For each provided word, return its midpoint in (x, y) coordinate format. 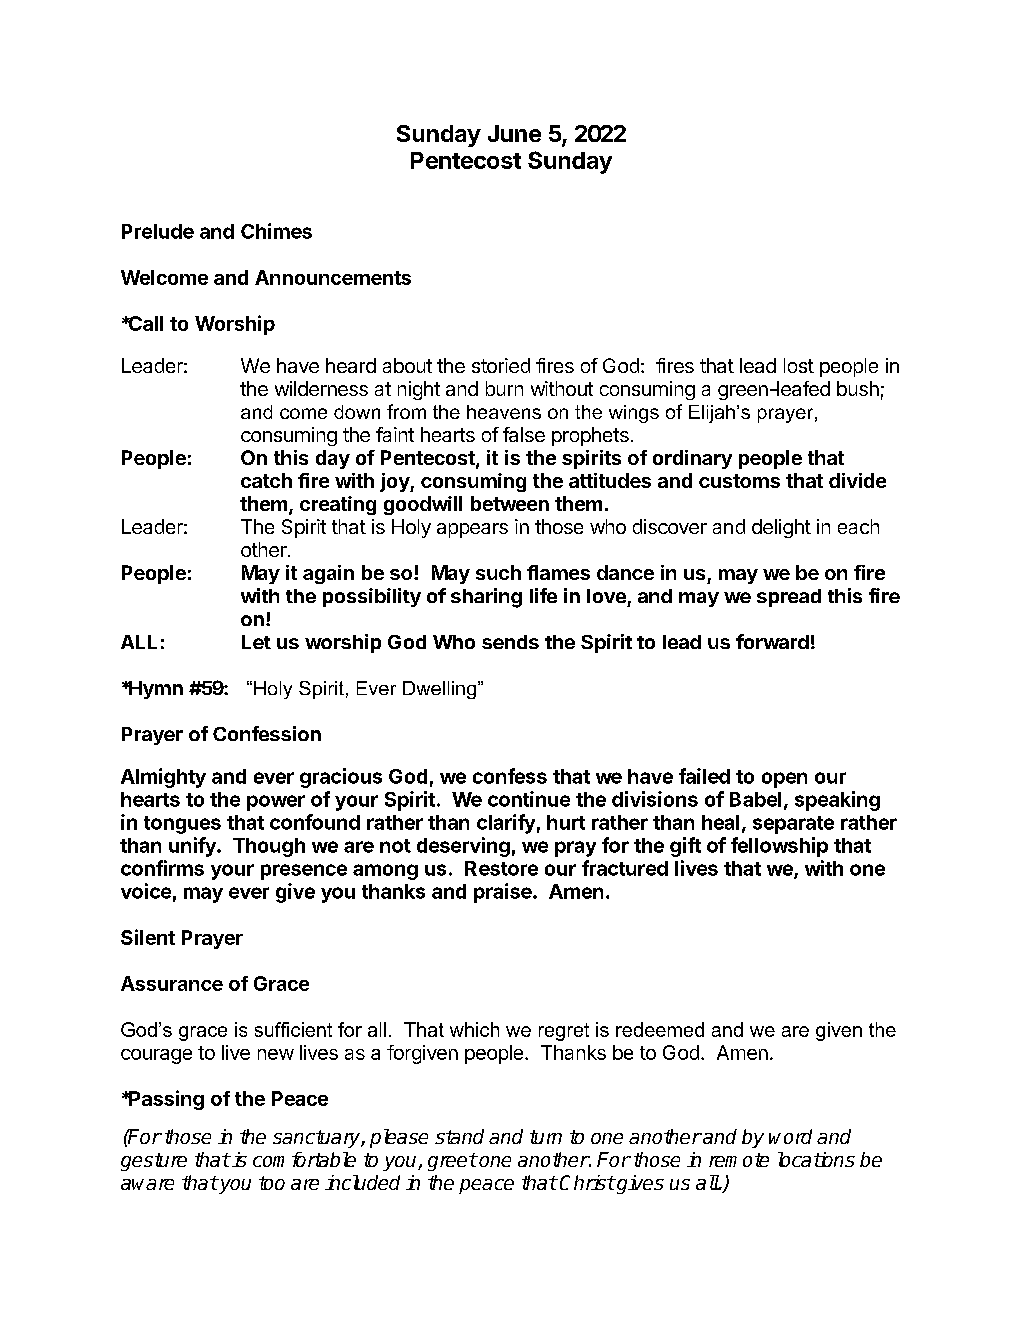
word (790, 1136)
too (272, 1183)
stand (459, 1136)
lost (799, 365)
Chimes (276, 231)
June (514, 133)
